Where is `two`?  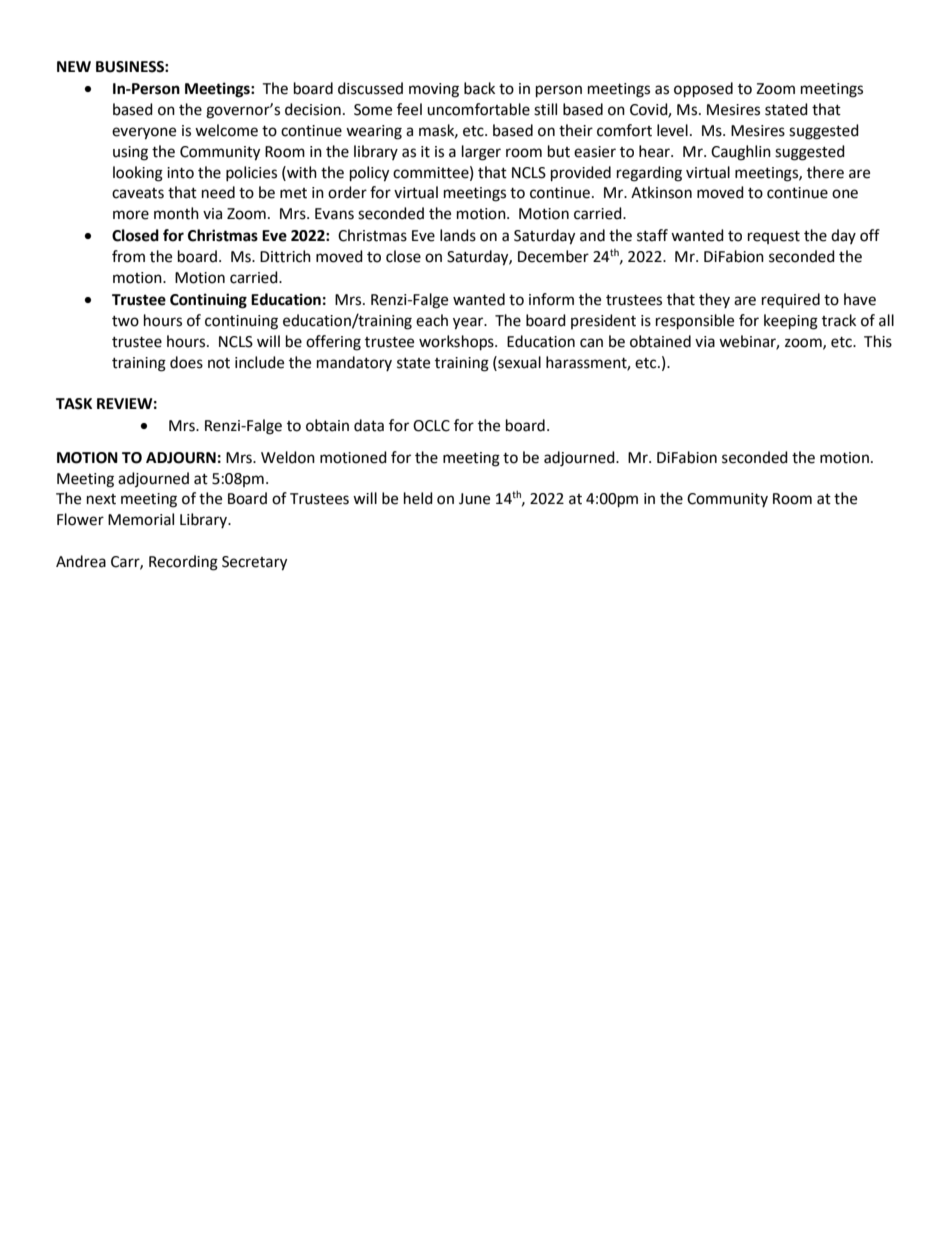
two is located at coordinates (125, 321).
